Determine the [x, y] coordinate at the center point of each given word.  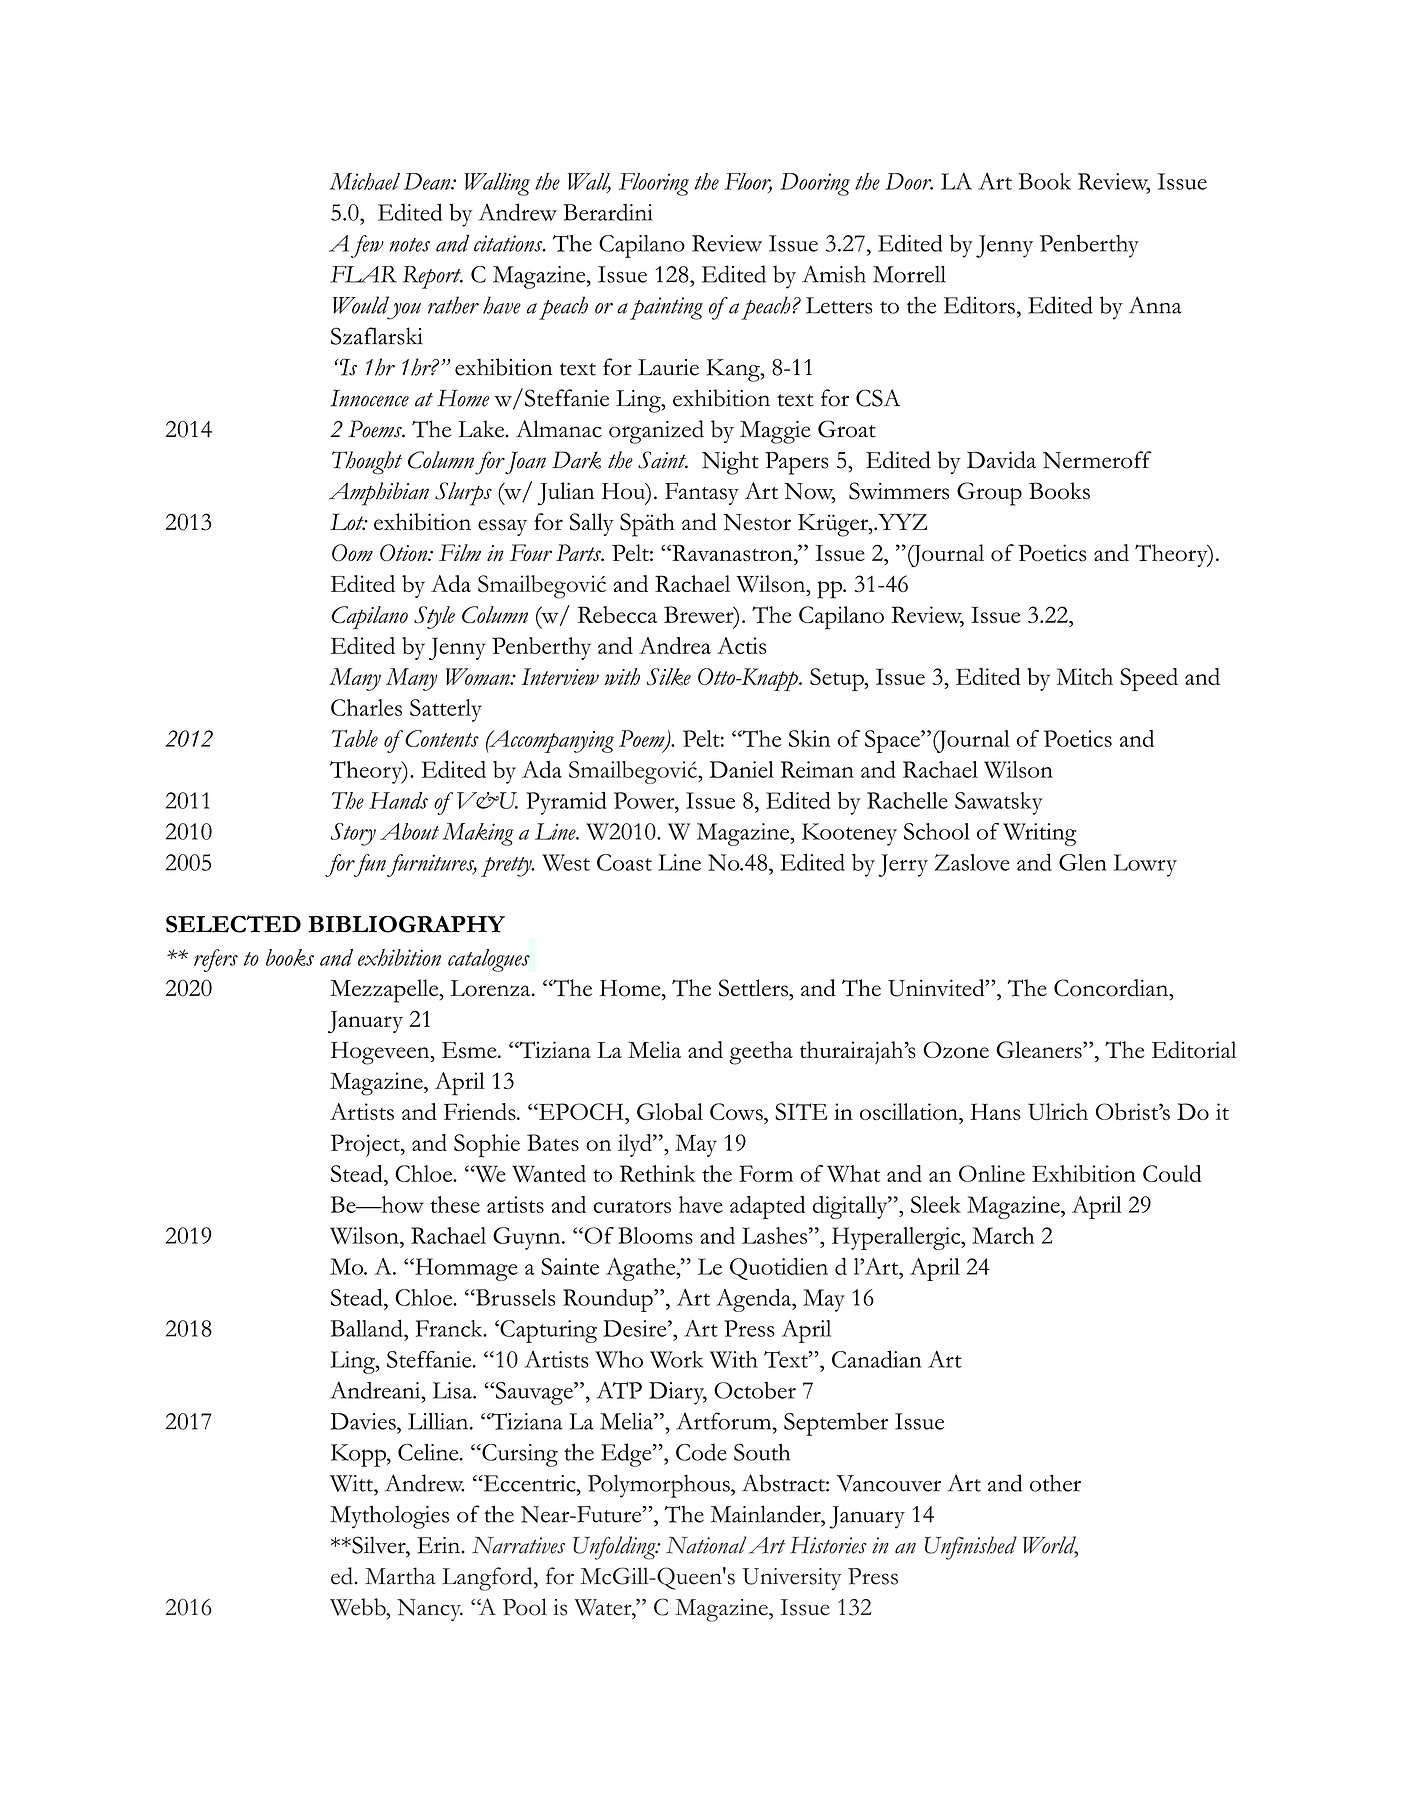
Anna [1155, 305]
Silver [379, 1545]
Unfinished [971, 1548]
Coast [624, 862]
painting [666, 308]
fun [368, 865]
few [367, 246]
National [706, 1545]
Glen [1083, 862]
